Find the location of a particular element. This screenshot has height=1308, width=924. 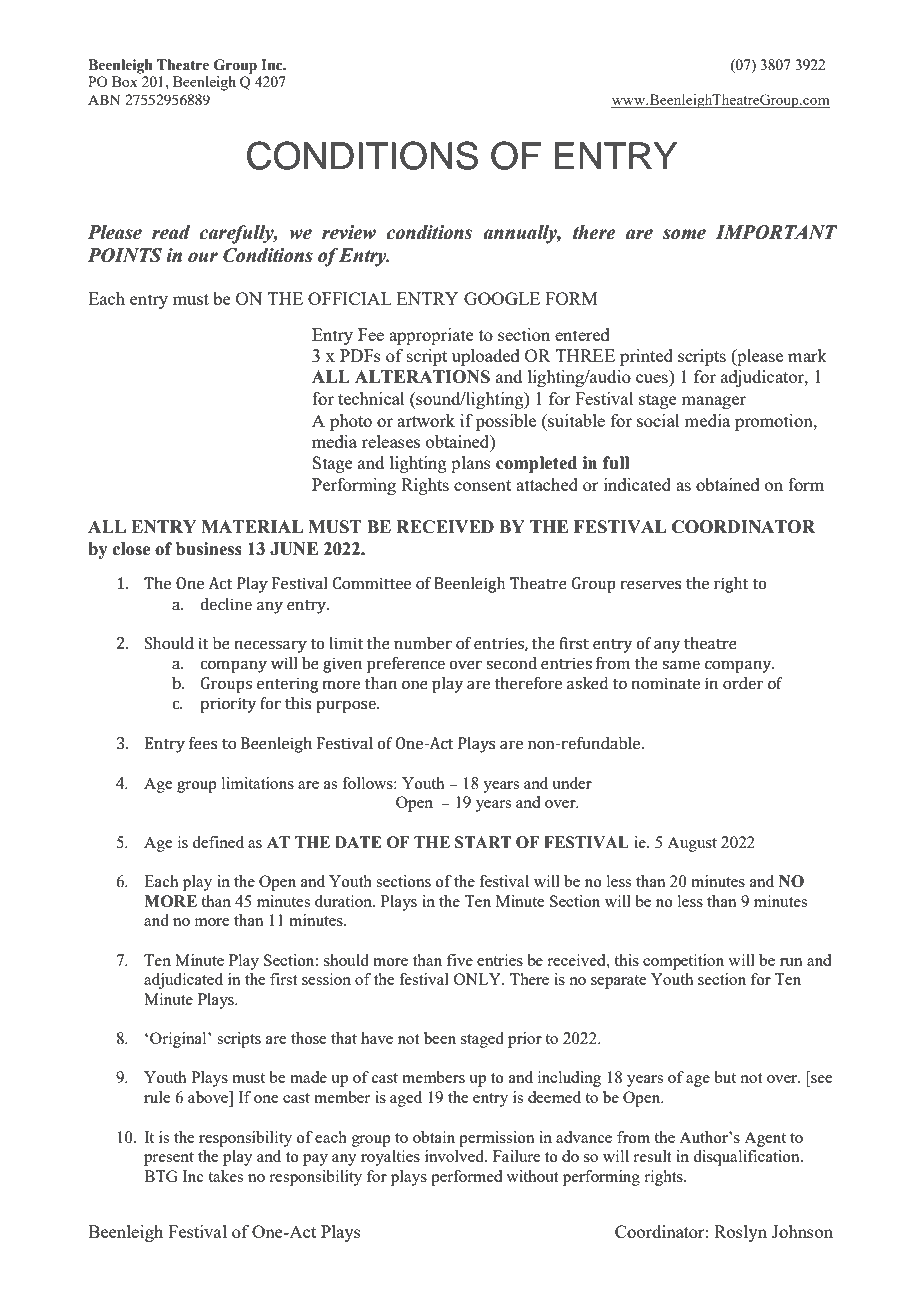

Roslyn is located at coordinates (740, 1233).
